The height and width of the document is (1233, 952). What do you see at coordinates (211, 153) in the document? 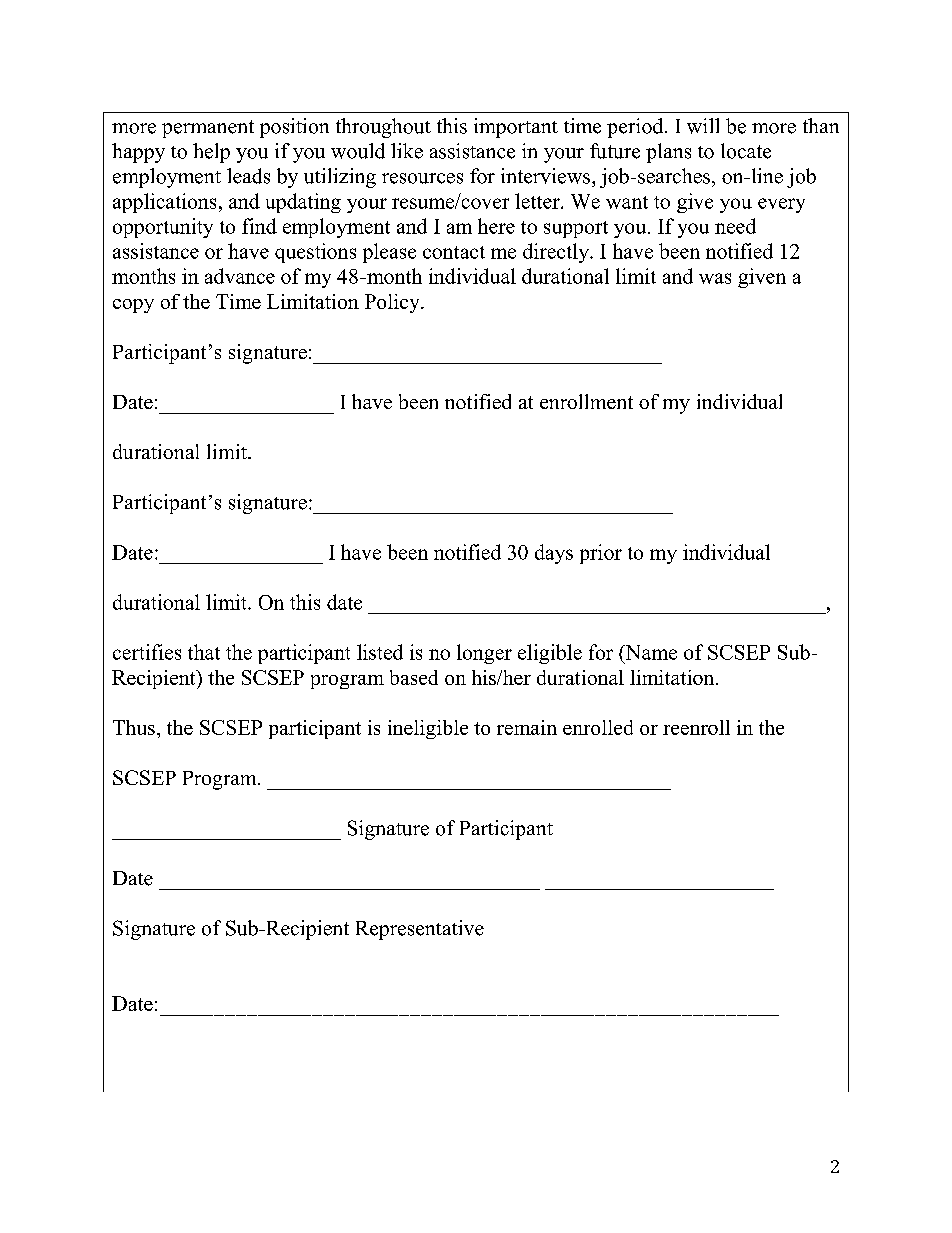
I see `help` at bounding box center [211, 153].
